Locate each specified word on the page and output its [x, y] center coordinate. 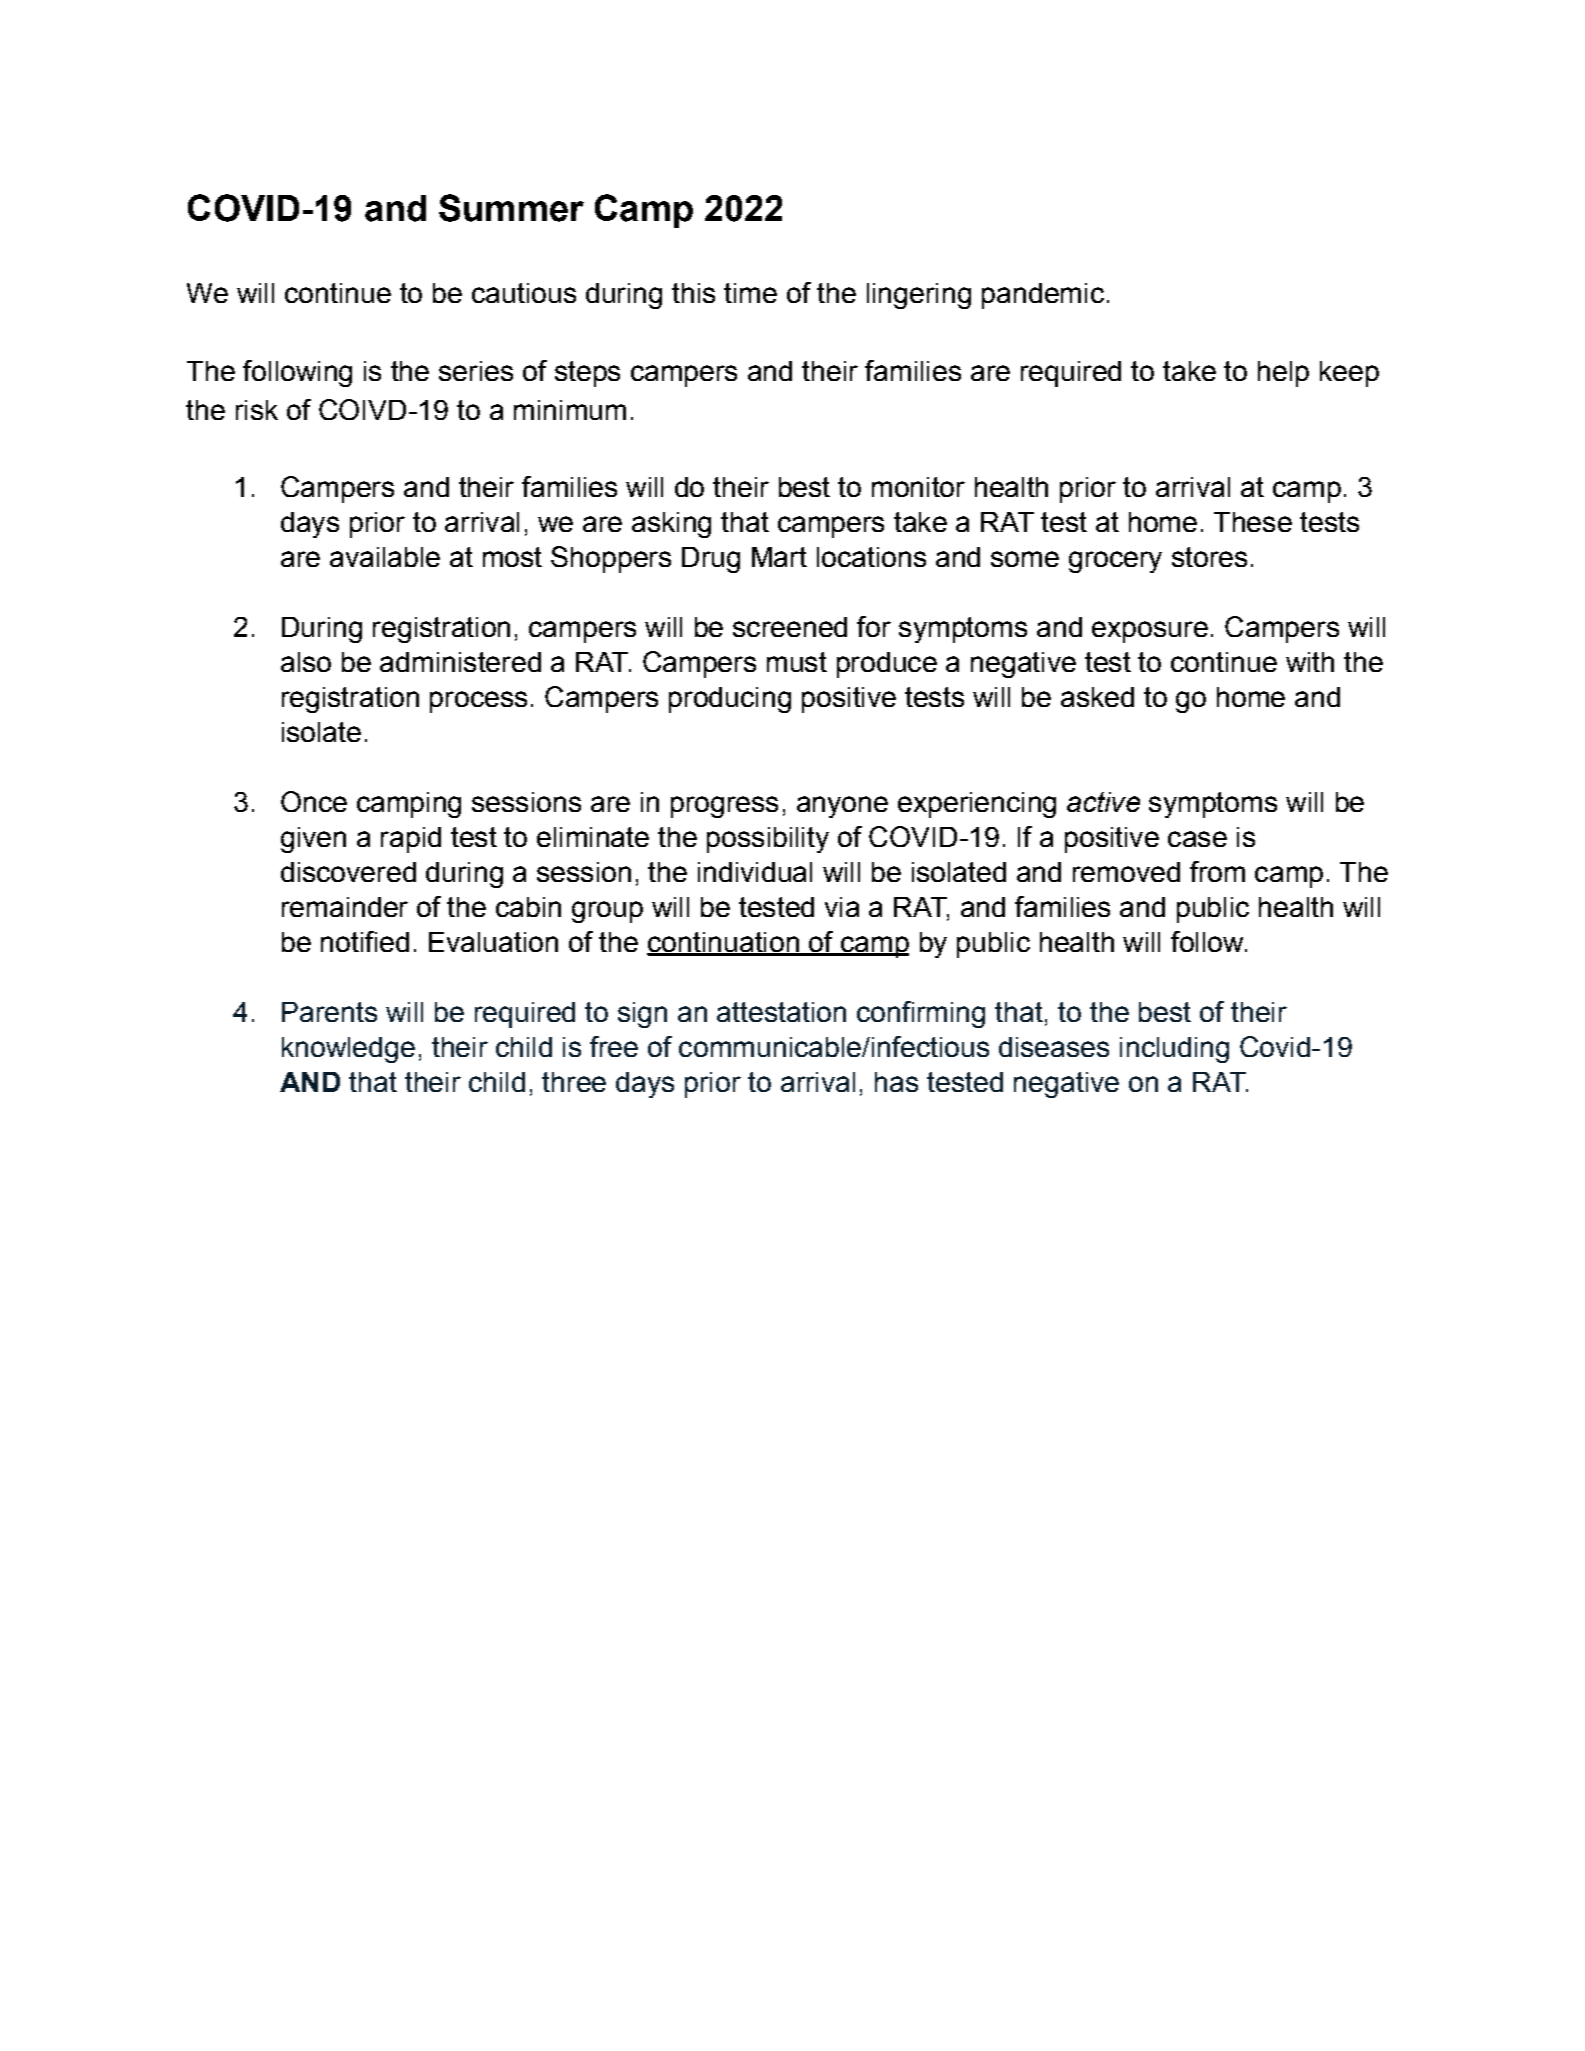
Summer [511, 208]
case [1197, 839]
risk [257, 410]
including [1174, 1050]
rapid [411, 840]
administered [460, 662]
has [896, 1082]
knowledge [348, 1050]
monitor [918, 487]
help [1283, 374]
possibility [768, 840]
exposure [1150, 632]
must [797, 662]
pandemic [1043, 296]
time [750, 293]
